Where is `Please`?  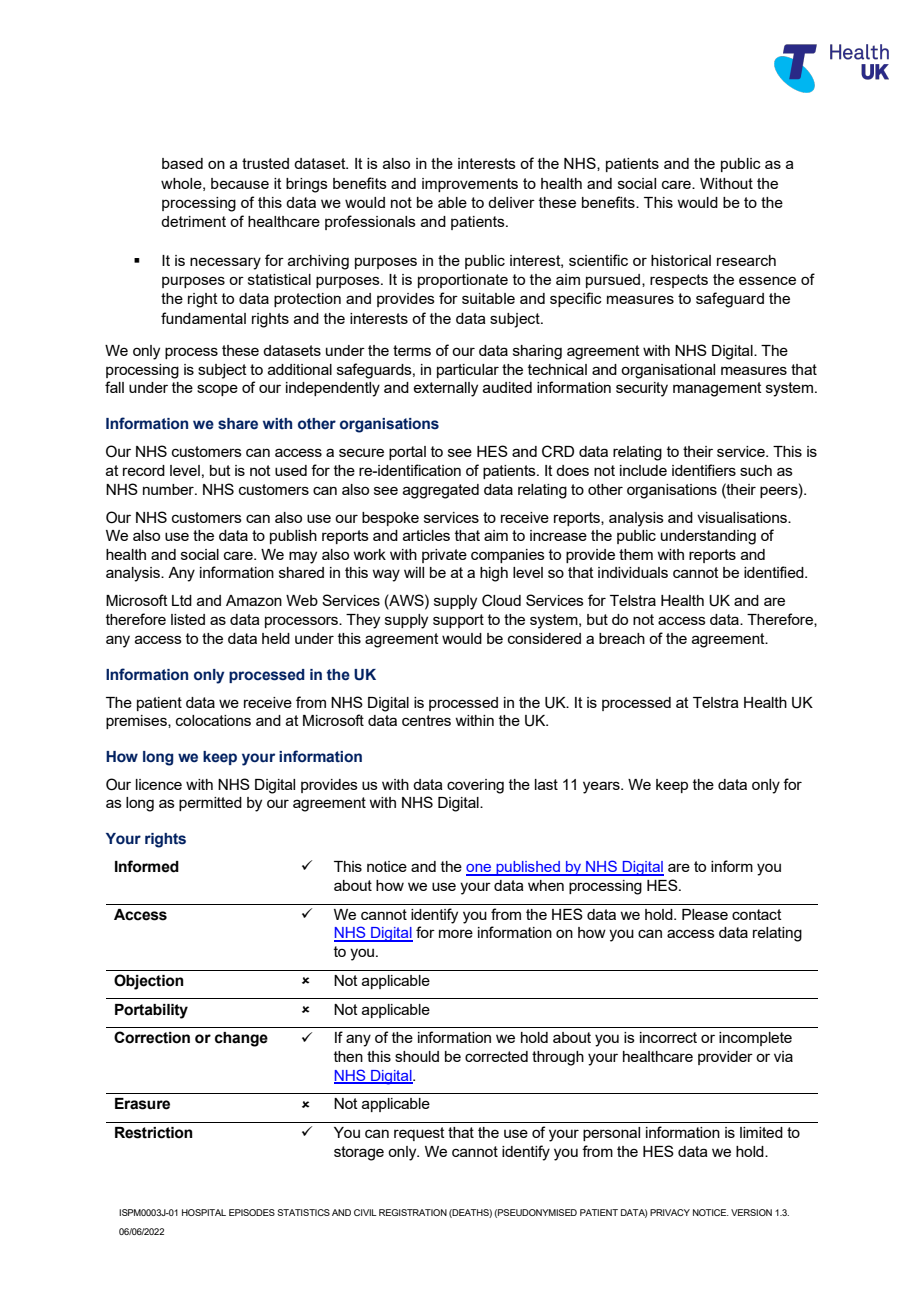 Please is located at coordinates (705, 914).
